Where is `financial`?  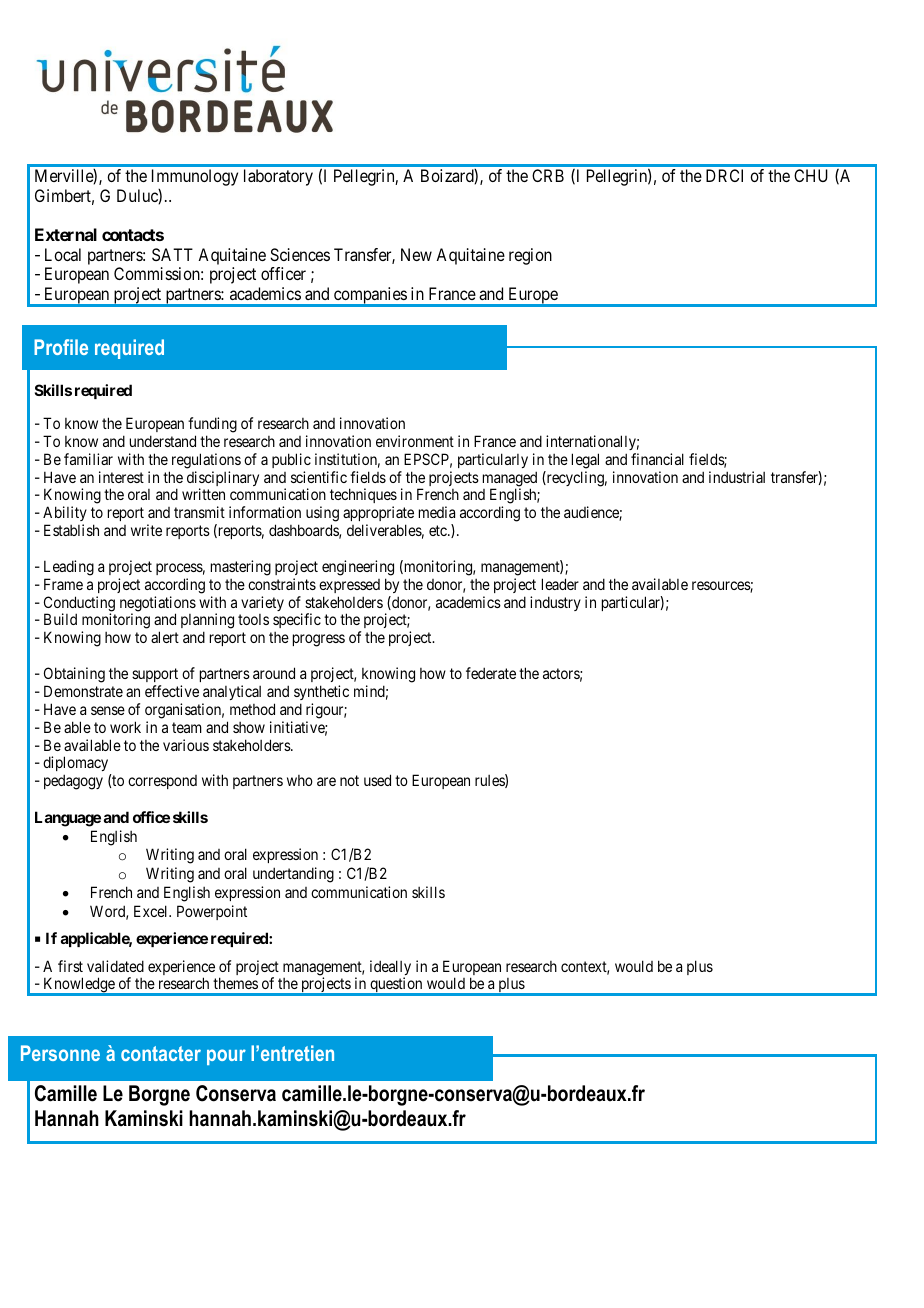 financial is located at coordinates (657, 459).
